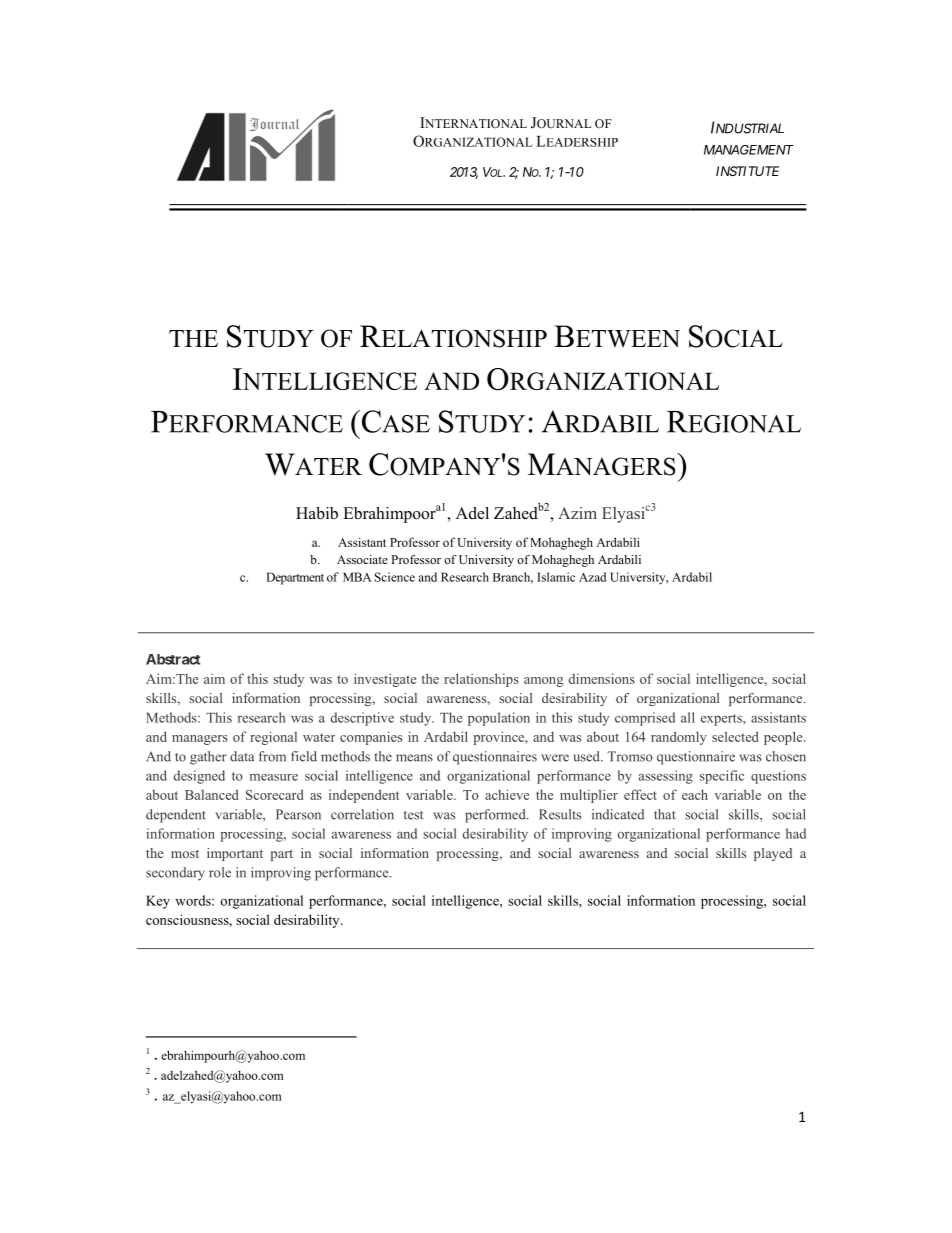  Describe the element at coordinates (773, 854) in the page. I see `played` at that location.
